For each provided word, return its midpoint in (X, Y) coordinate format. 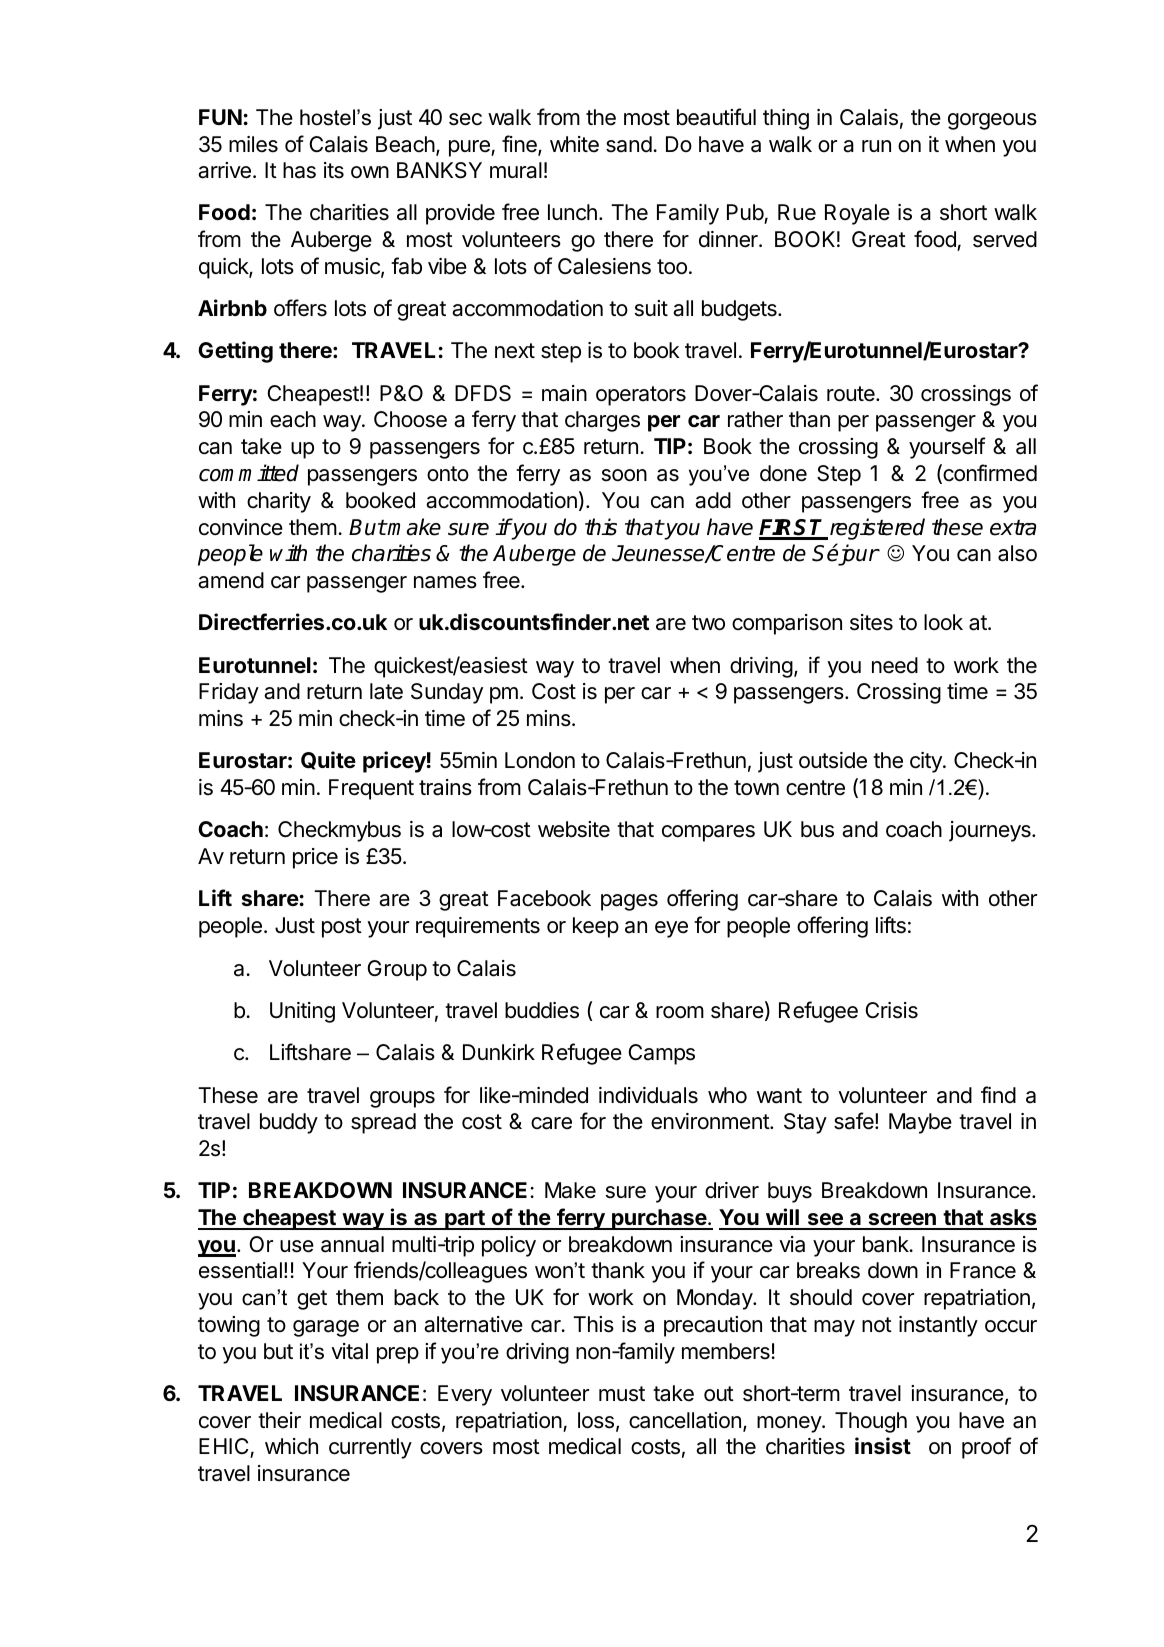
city (927, 762)
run (876, 146)
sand (629, 144)
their (279, 1420)
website (574, 829)
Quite (328, 760)
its (334, 170)
